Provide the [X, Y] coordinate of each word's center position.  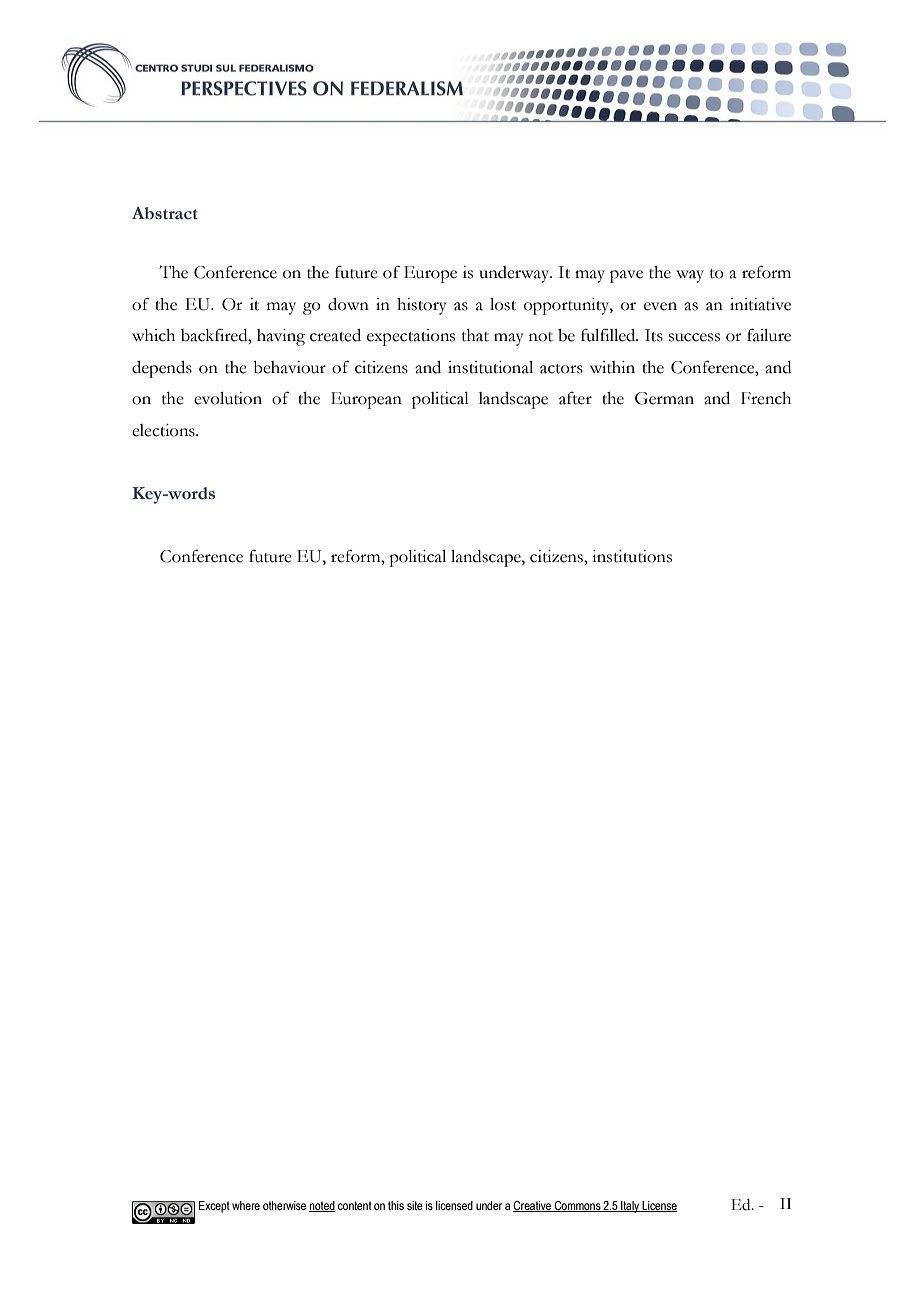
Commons [577, 1206]
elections [164, 430]
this [396, 1205]
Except [214, 1207]
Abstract [165, 213]
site [415, 1205]
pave [626, 276]
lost [503, 304]
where [246, 1205]
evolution [228, 398]
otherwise [284, 1205]
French [766, 398]
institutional [490, 367]
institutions [632, 556]
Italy [630, 1207]
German [664, 398]
